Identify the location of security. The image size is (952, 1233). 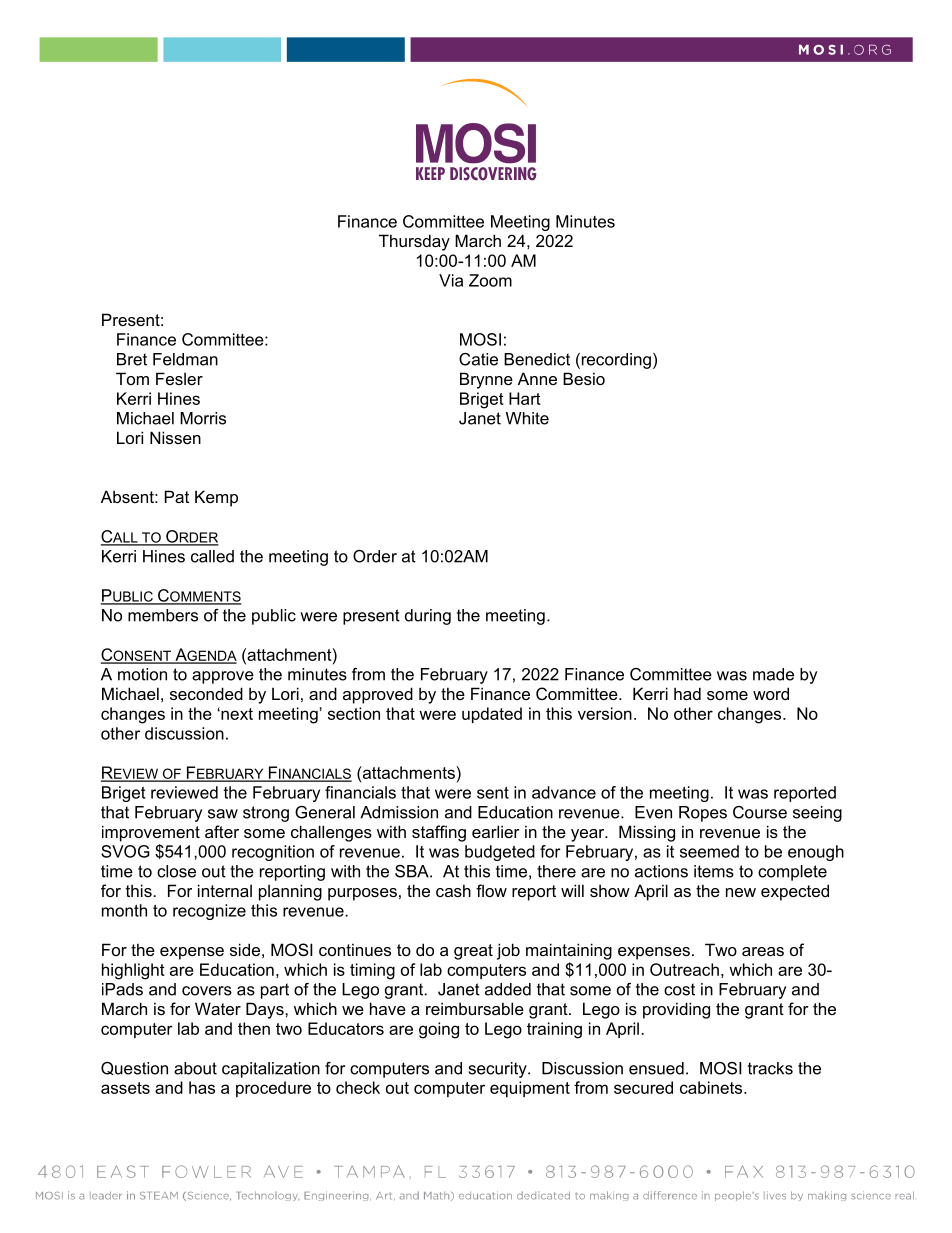
(499, 1070).
